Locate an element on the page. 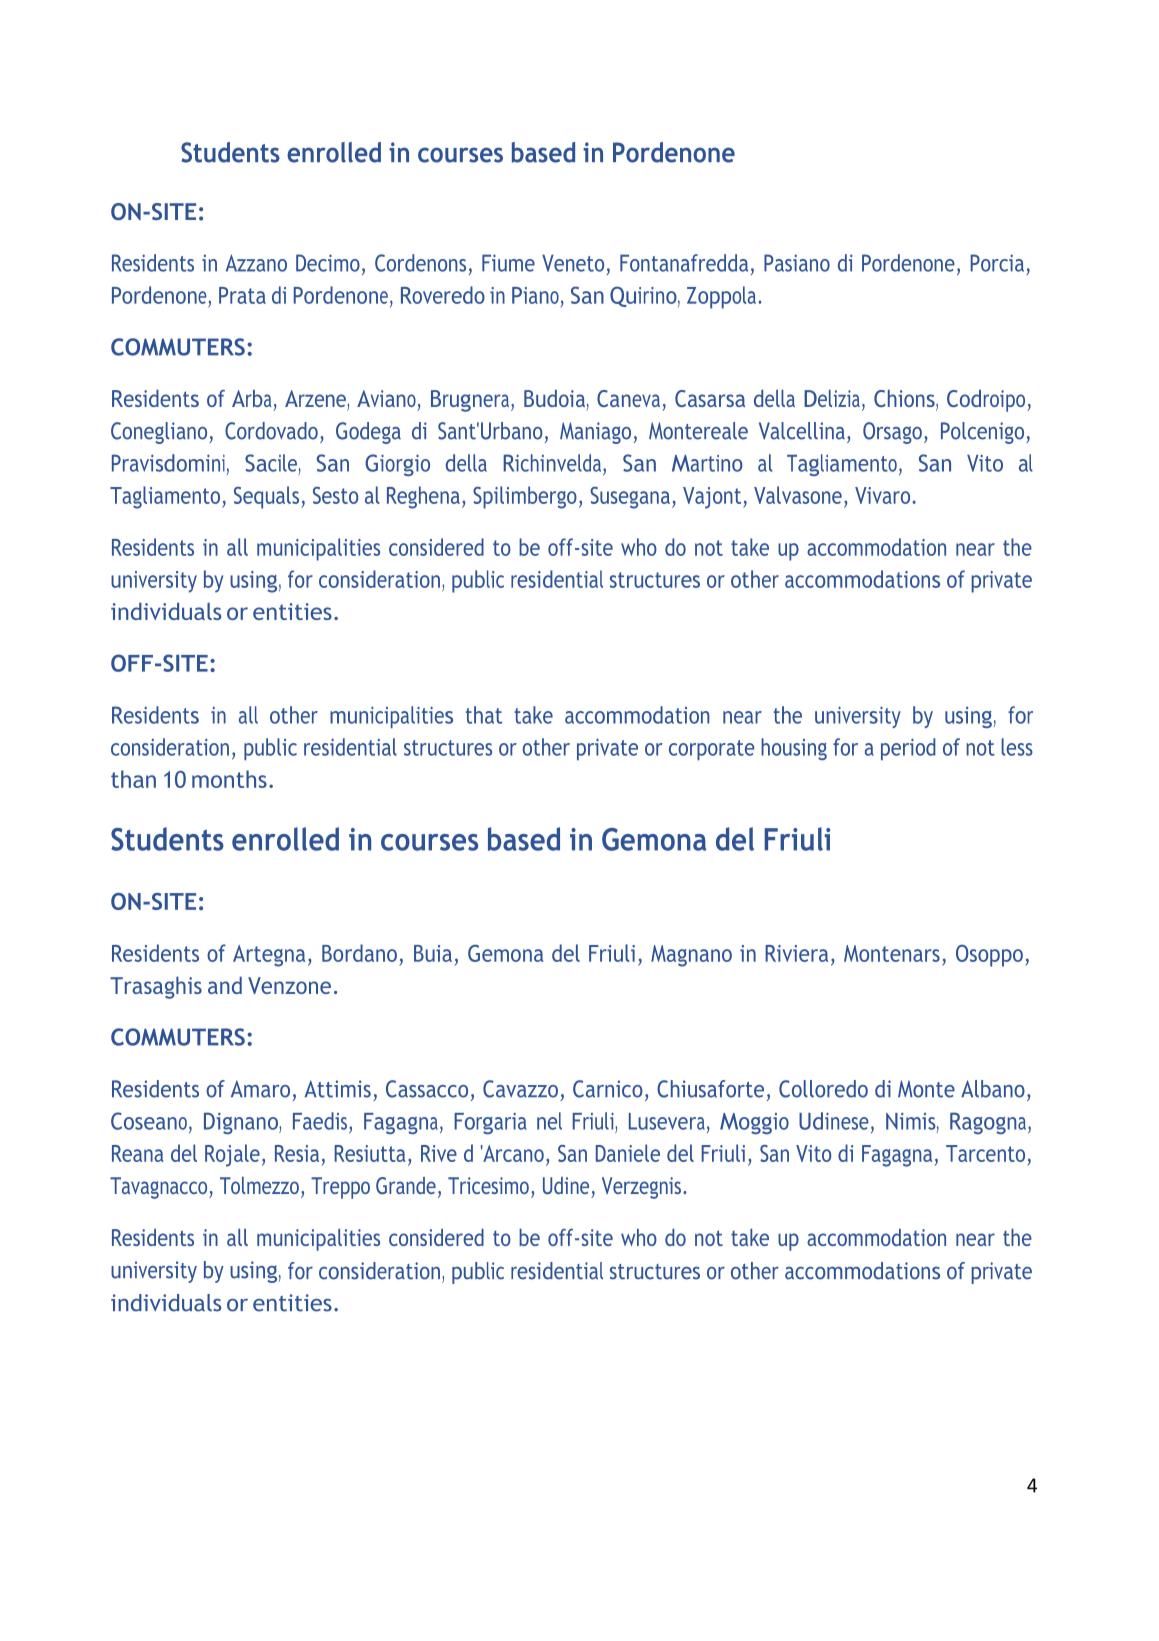 This image has width=1159, height=1641. Resia is located at coordinates (297, 1153).
